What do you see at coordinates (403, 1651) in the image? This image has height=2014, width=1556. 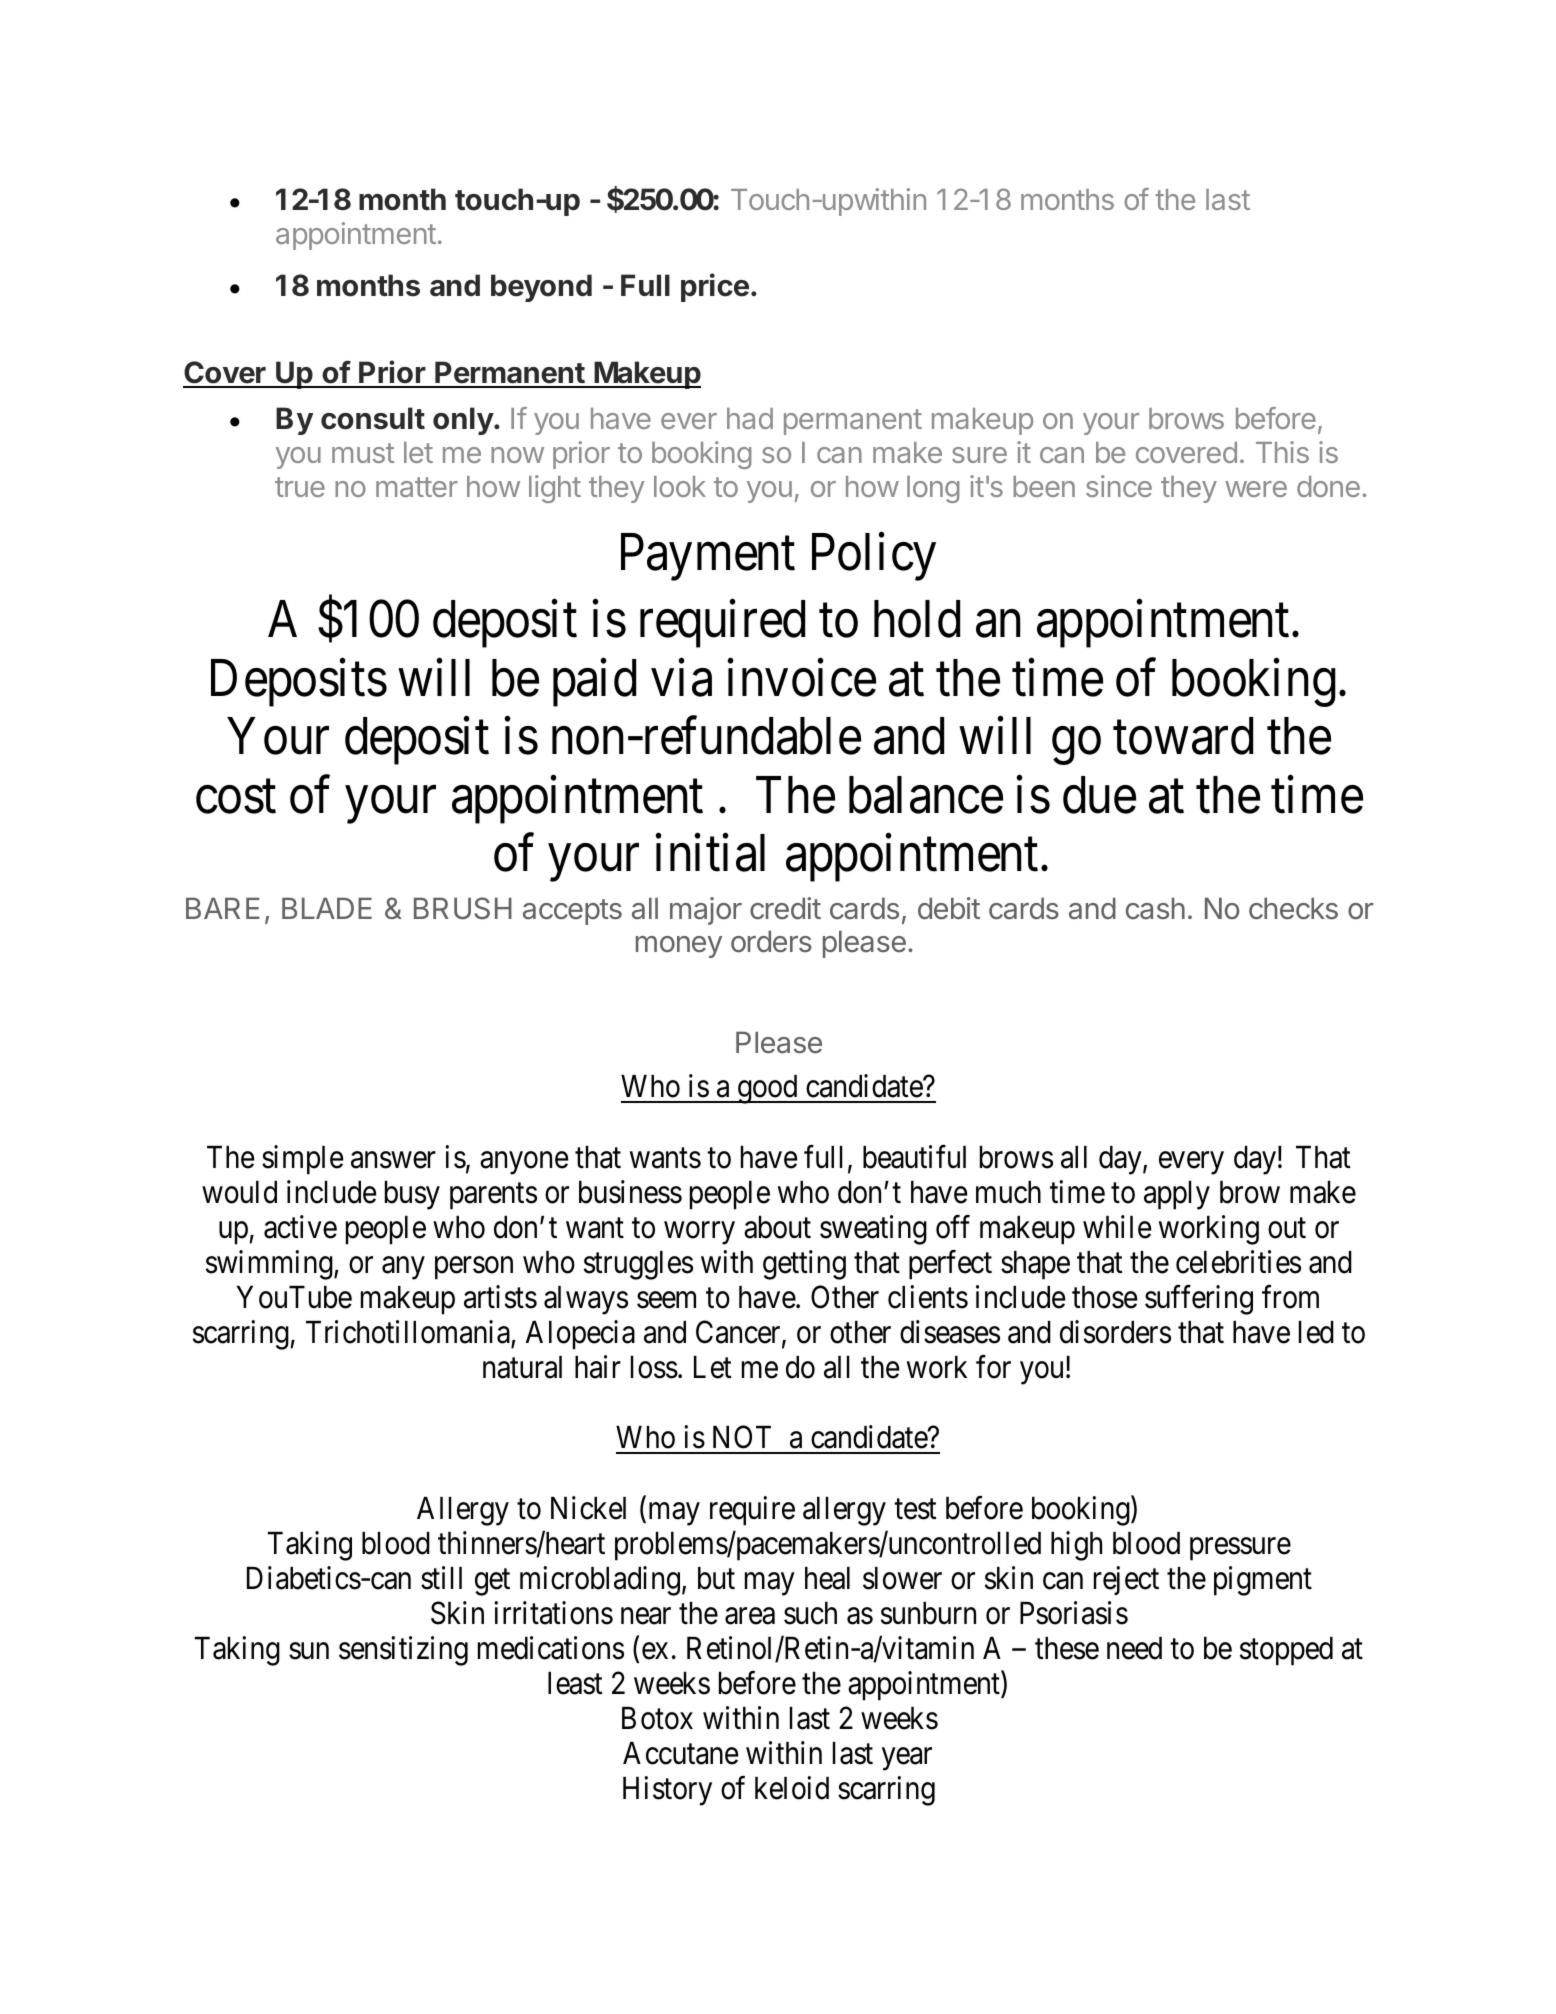 I see `sensitizing` at bounding box center [403, 1651].
